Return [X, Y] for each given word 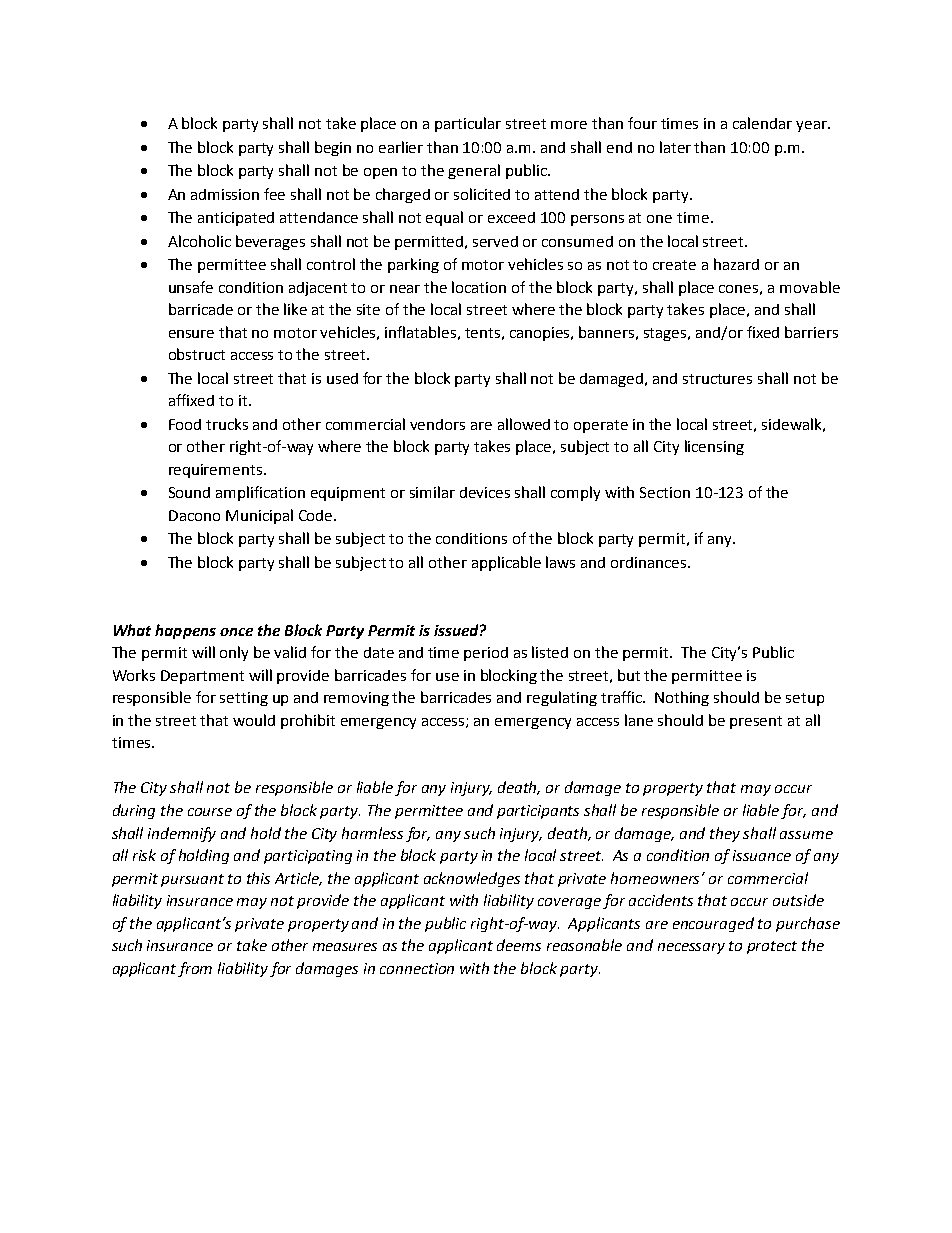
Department [202, 677]
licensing [714, 447]
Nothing [682, 698]
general [474, 171]
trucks [227, 424]
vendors [437, 424]
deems [519, 945]
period [486, 654]
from [195, 969]
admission [225, 194]
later [675, 147]
